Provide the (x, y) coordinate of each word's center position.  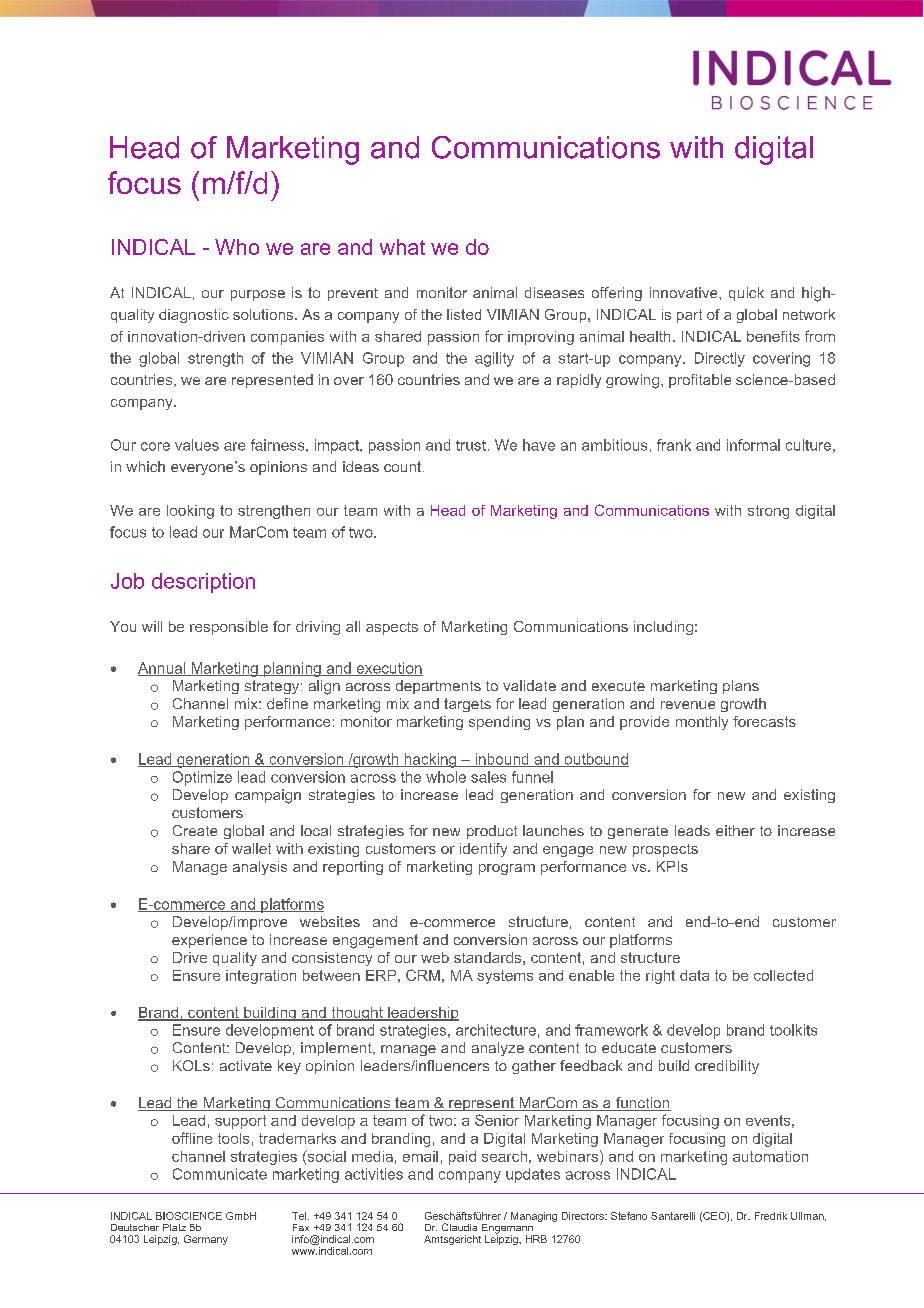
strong (768, 512)
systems (505, 977)
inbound (502, 760)
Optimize (202, 778)
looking (190, 512)
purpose (258, 295)
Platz (174, 1227)
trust (471, 445)
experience (209, 941)
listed (464, 314)
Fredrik (771, 1216)
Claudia (459, 1227)
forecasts (764, 721)
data (694, 975)
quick (746, 294)
